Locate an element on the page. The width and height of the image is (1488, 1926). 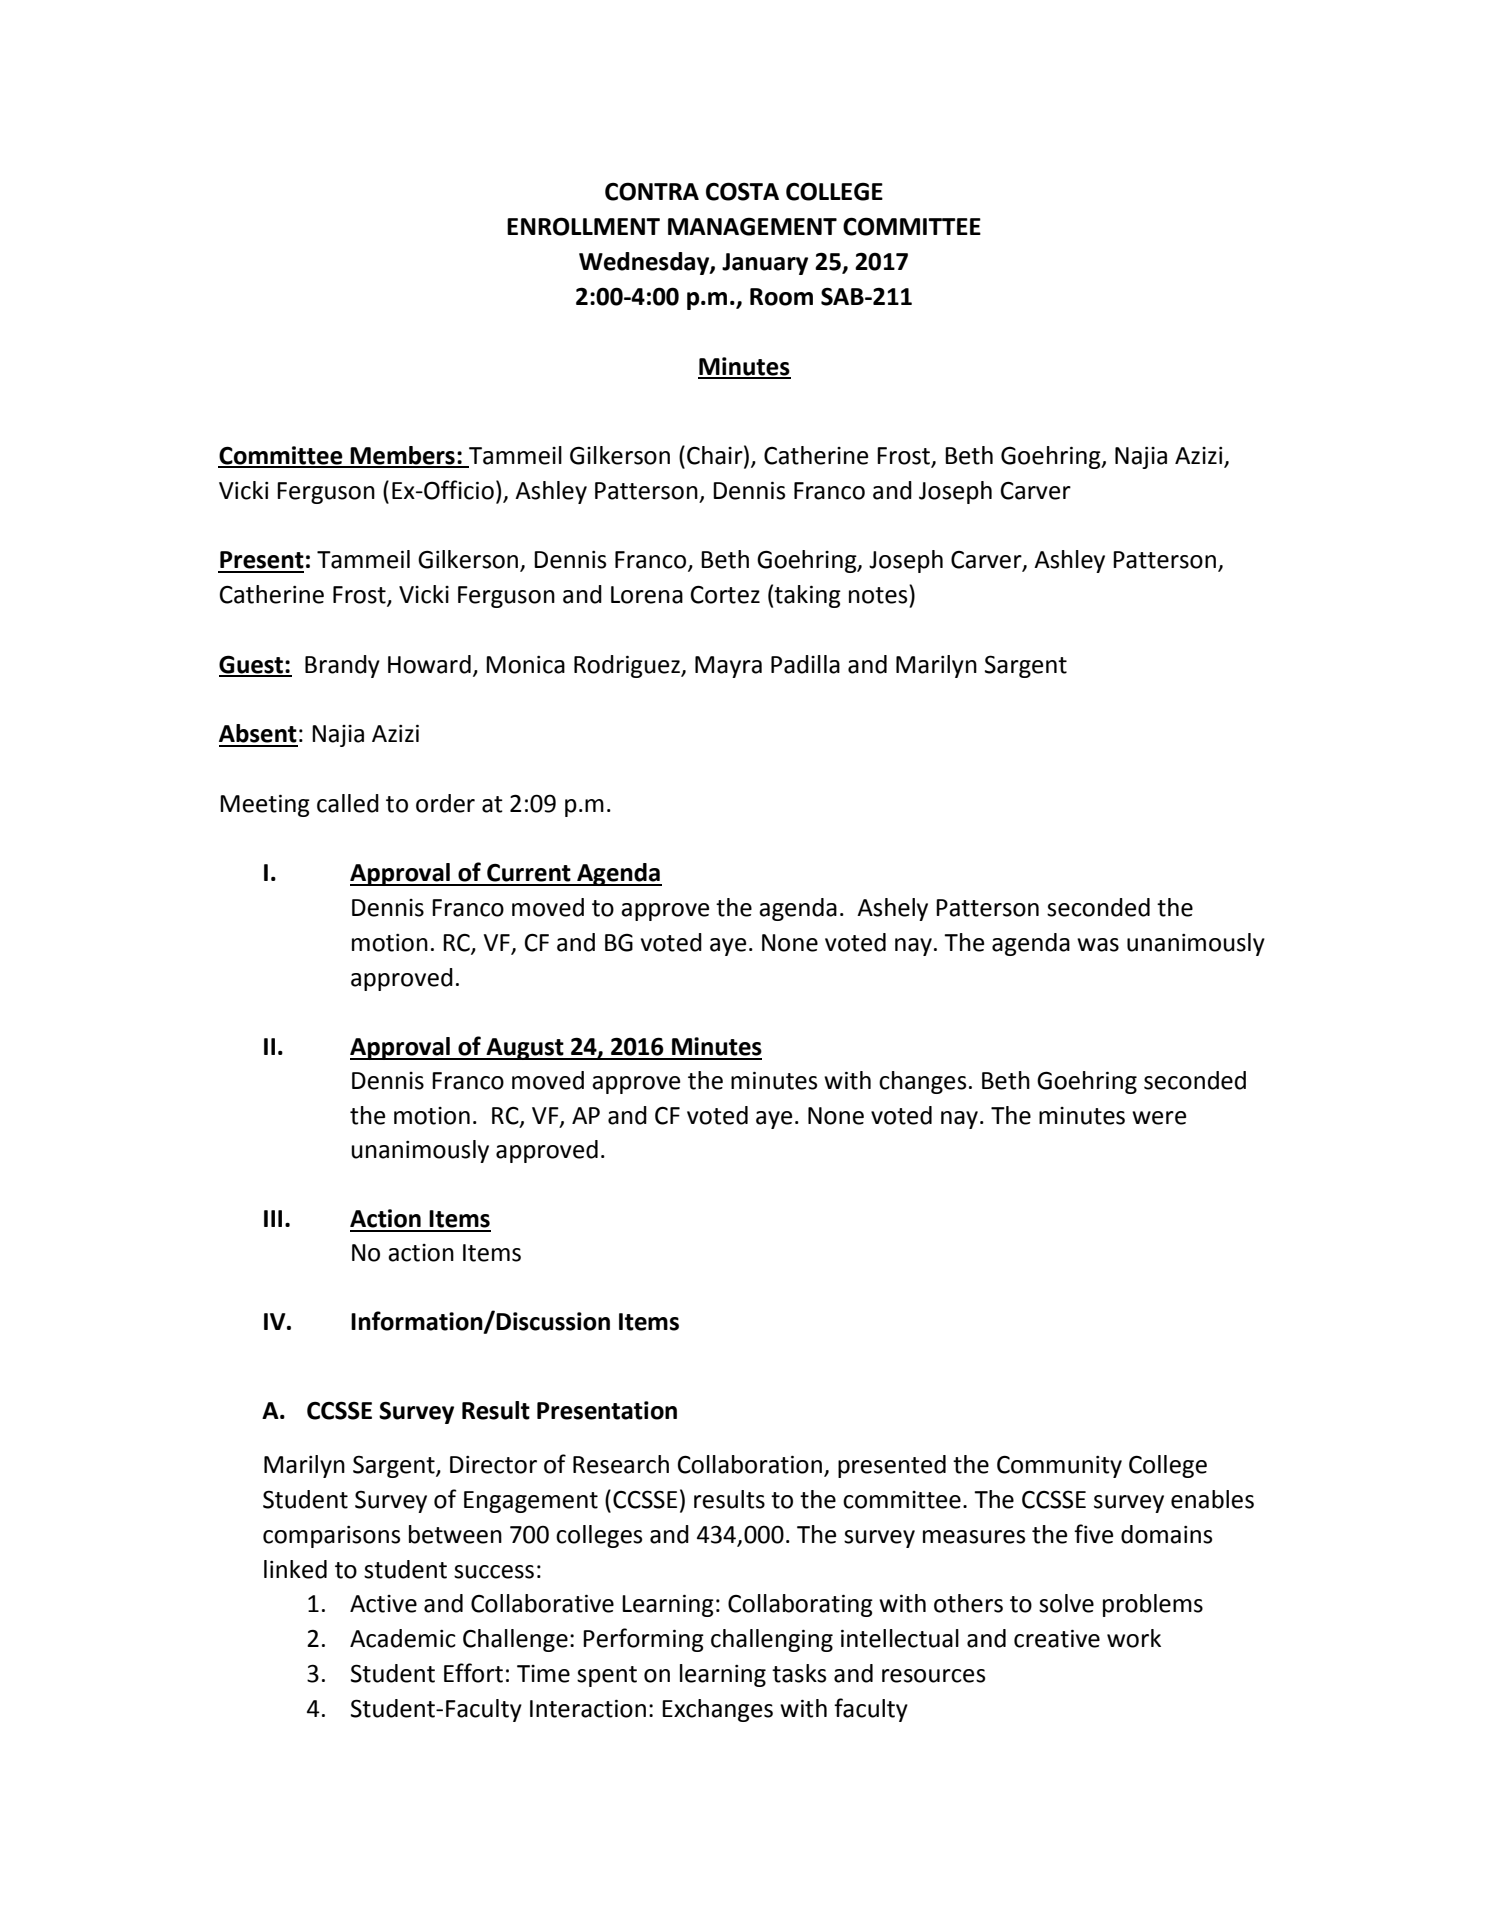
III is located at coordinates (273, 1218).
